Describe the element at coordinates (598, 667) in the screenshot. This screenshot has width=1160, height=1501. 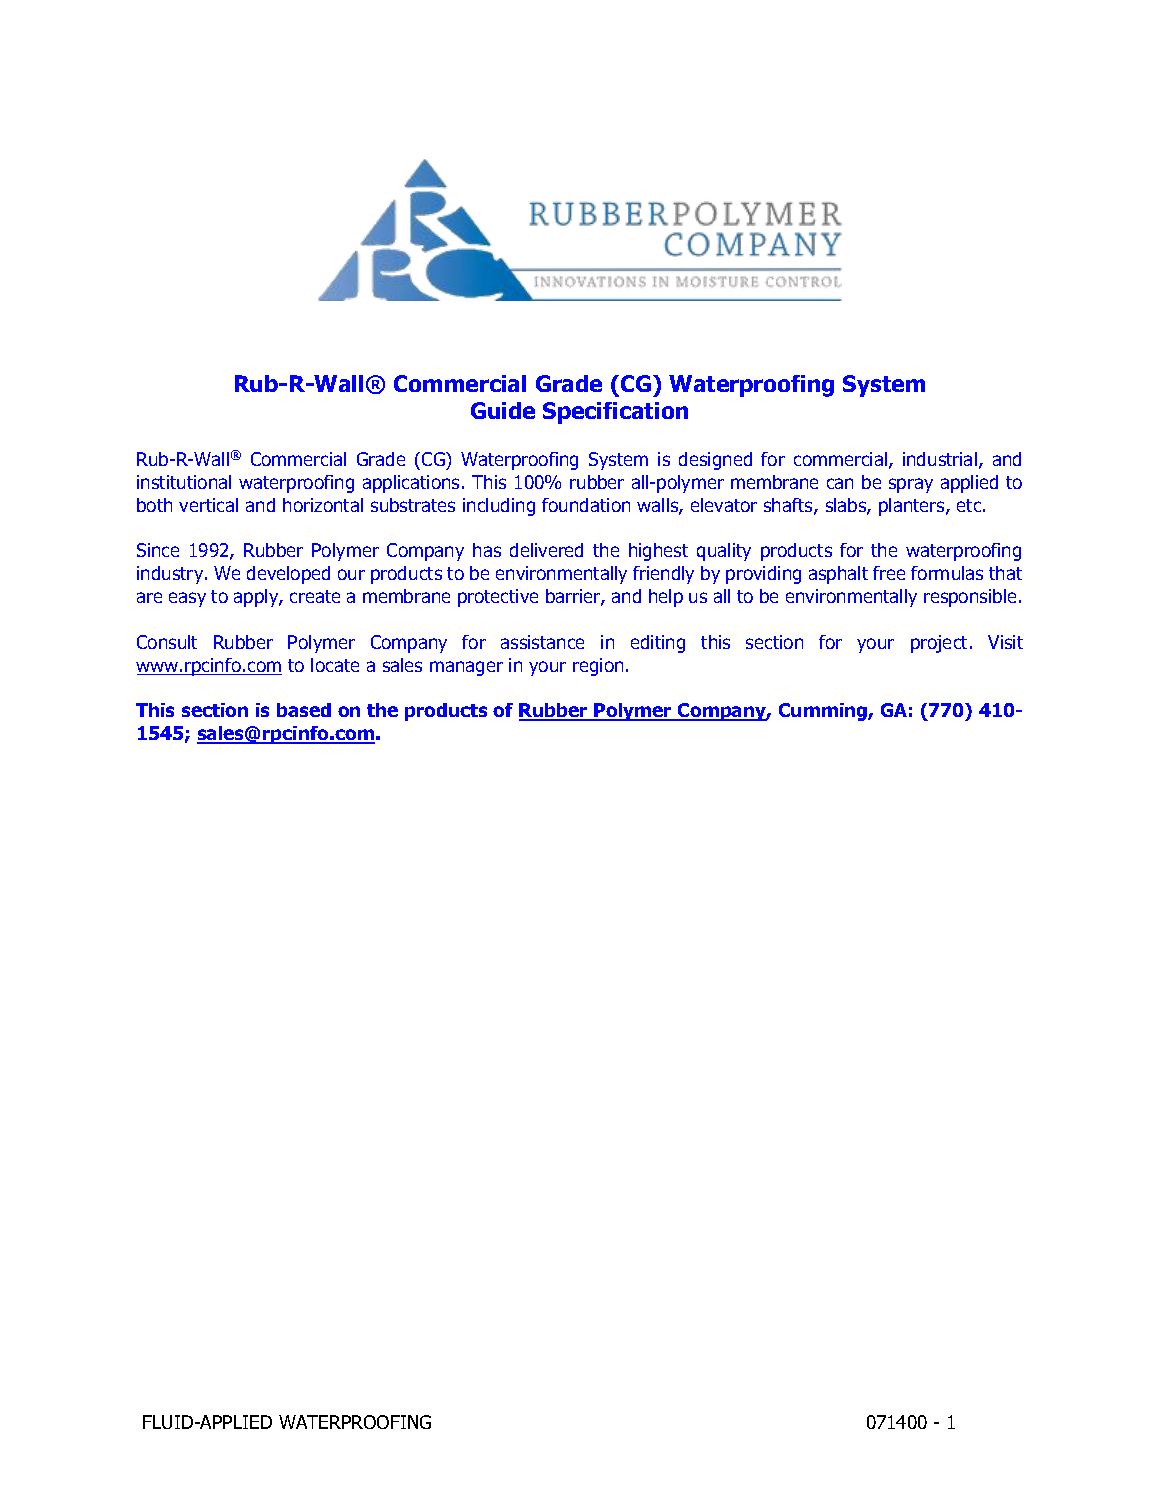
I see `region` at that location.
